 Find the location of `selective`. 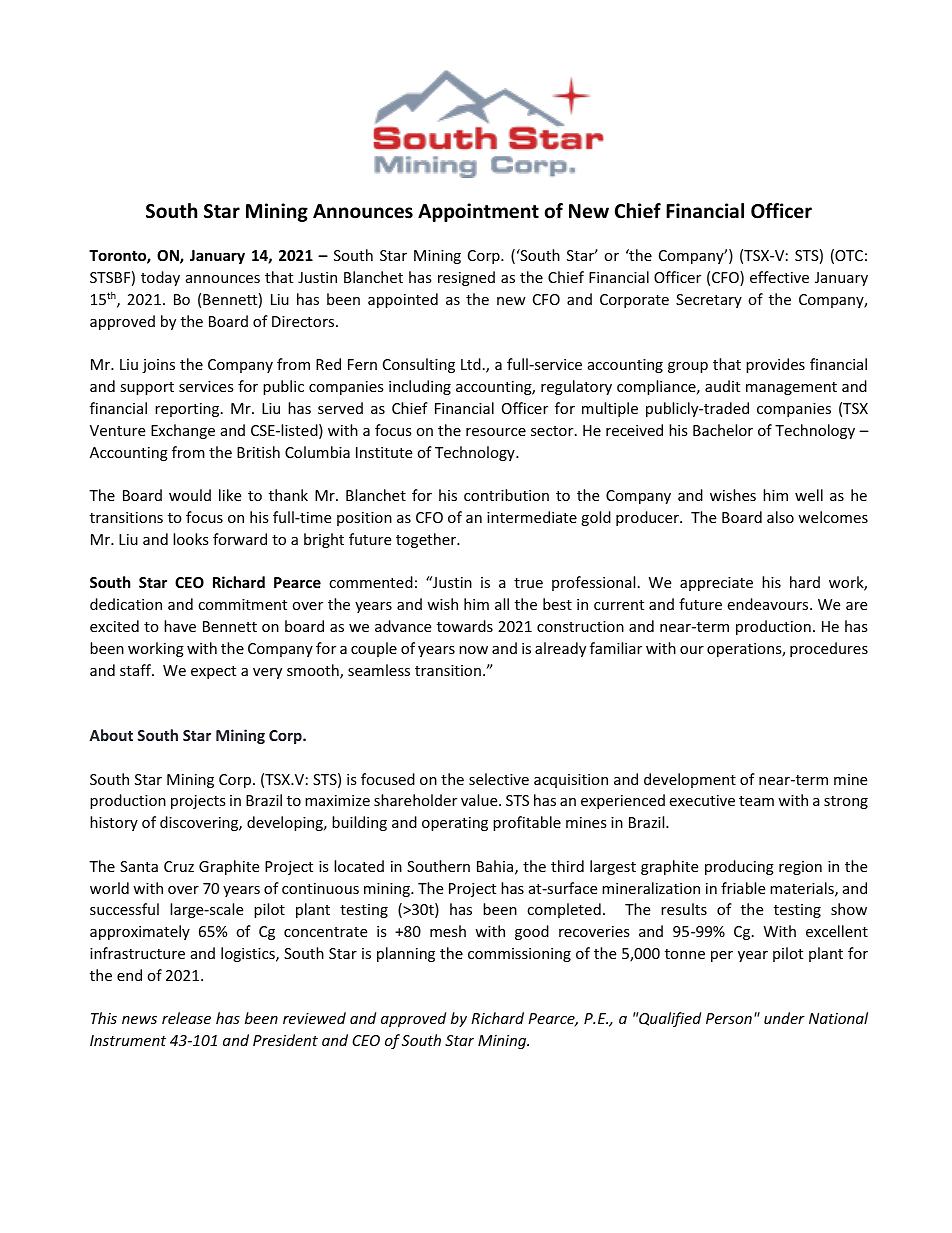

selective is located at coordinates (499, 779).
